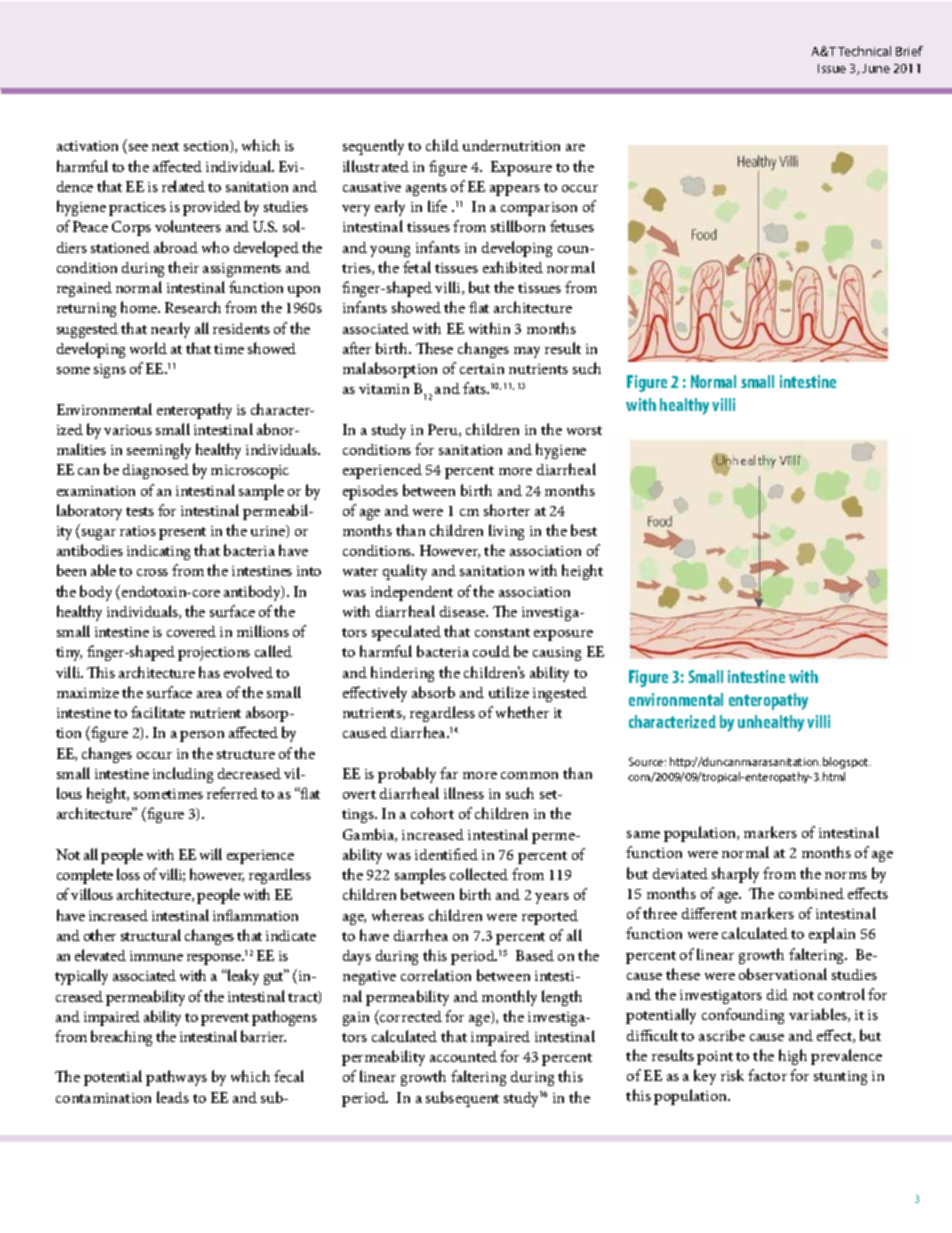 This document has height=1233, width=952. What do you see at coordinates (811, 893) in the document?
I see `combined` at bounding box center [811, 893].
